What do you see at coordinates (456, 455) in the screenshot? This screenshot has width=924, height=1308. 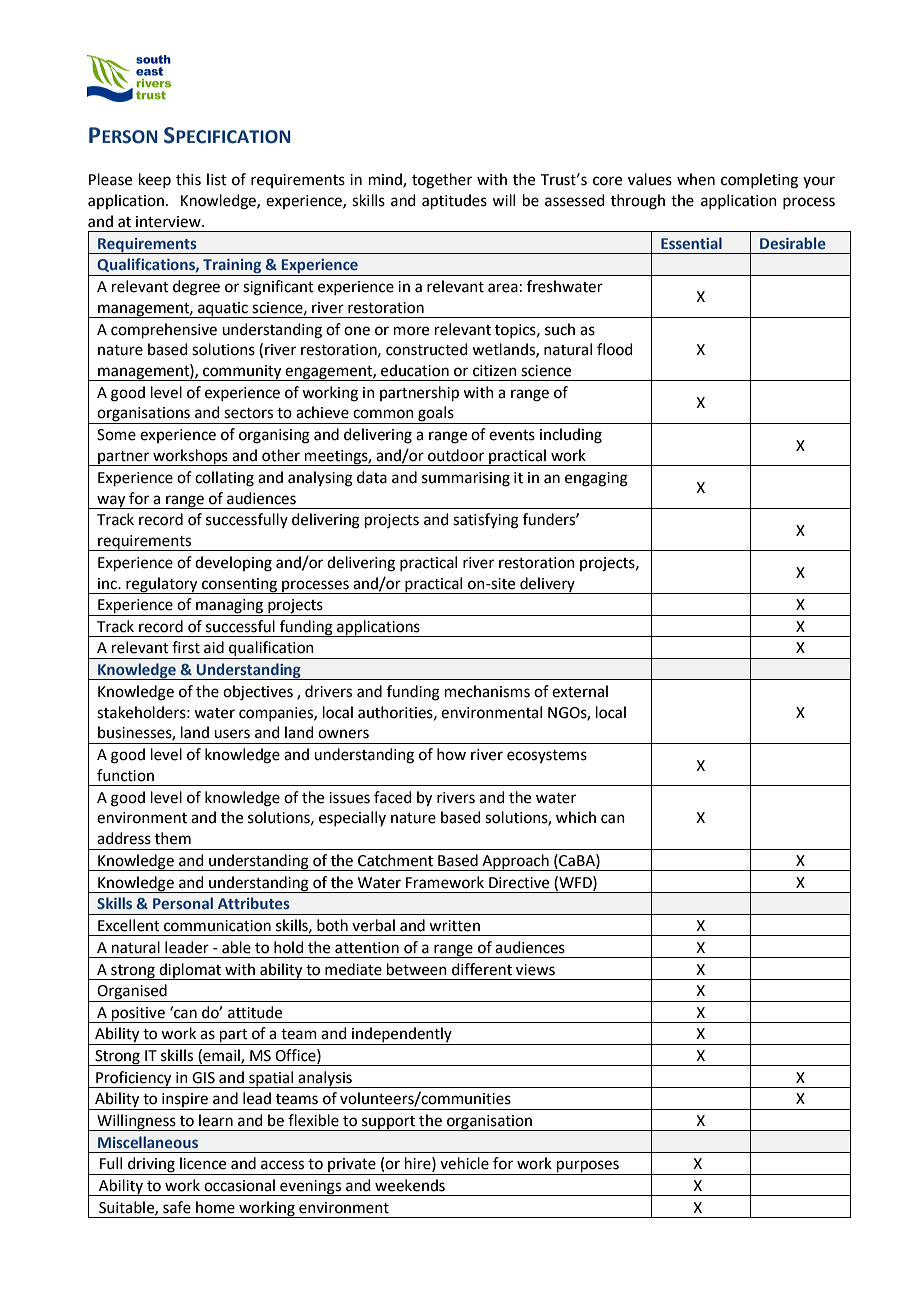 I see `outdoor` at bounding box center [456, 455].
